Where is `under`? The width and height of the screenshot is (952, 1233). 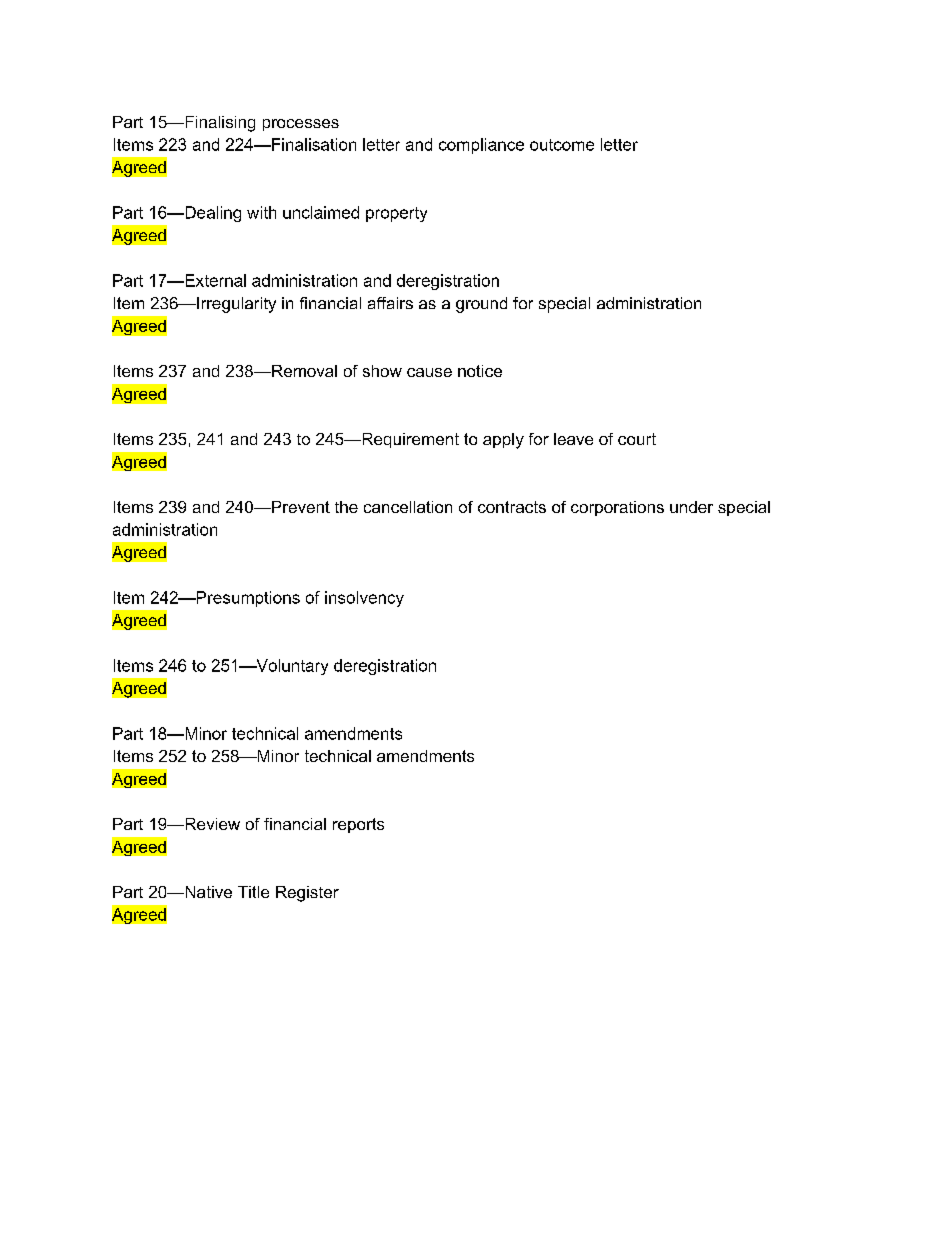 under is located at coordinates (691, 507).
